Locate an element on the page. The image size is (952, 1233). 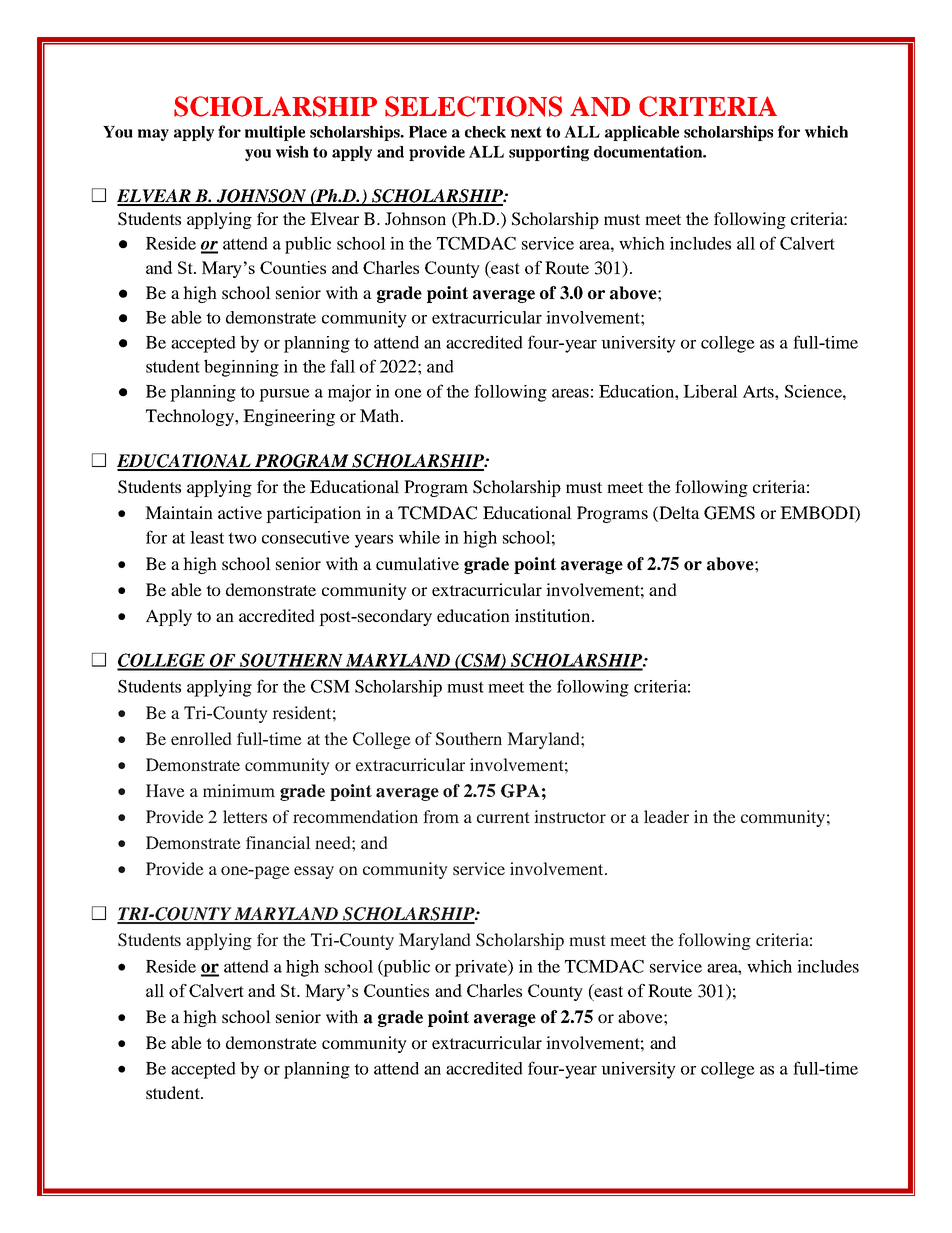
Place is located at coordinates (428, 132).
